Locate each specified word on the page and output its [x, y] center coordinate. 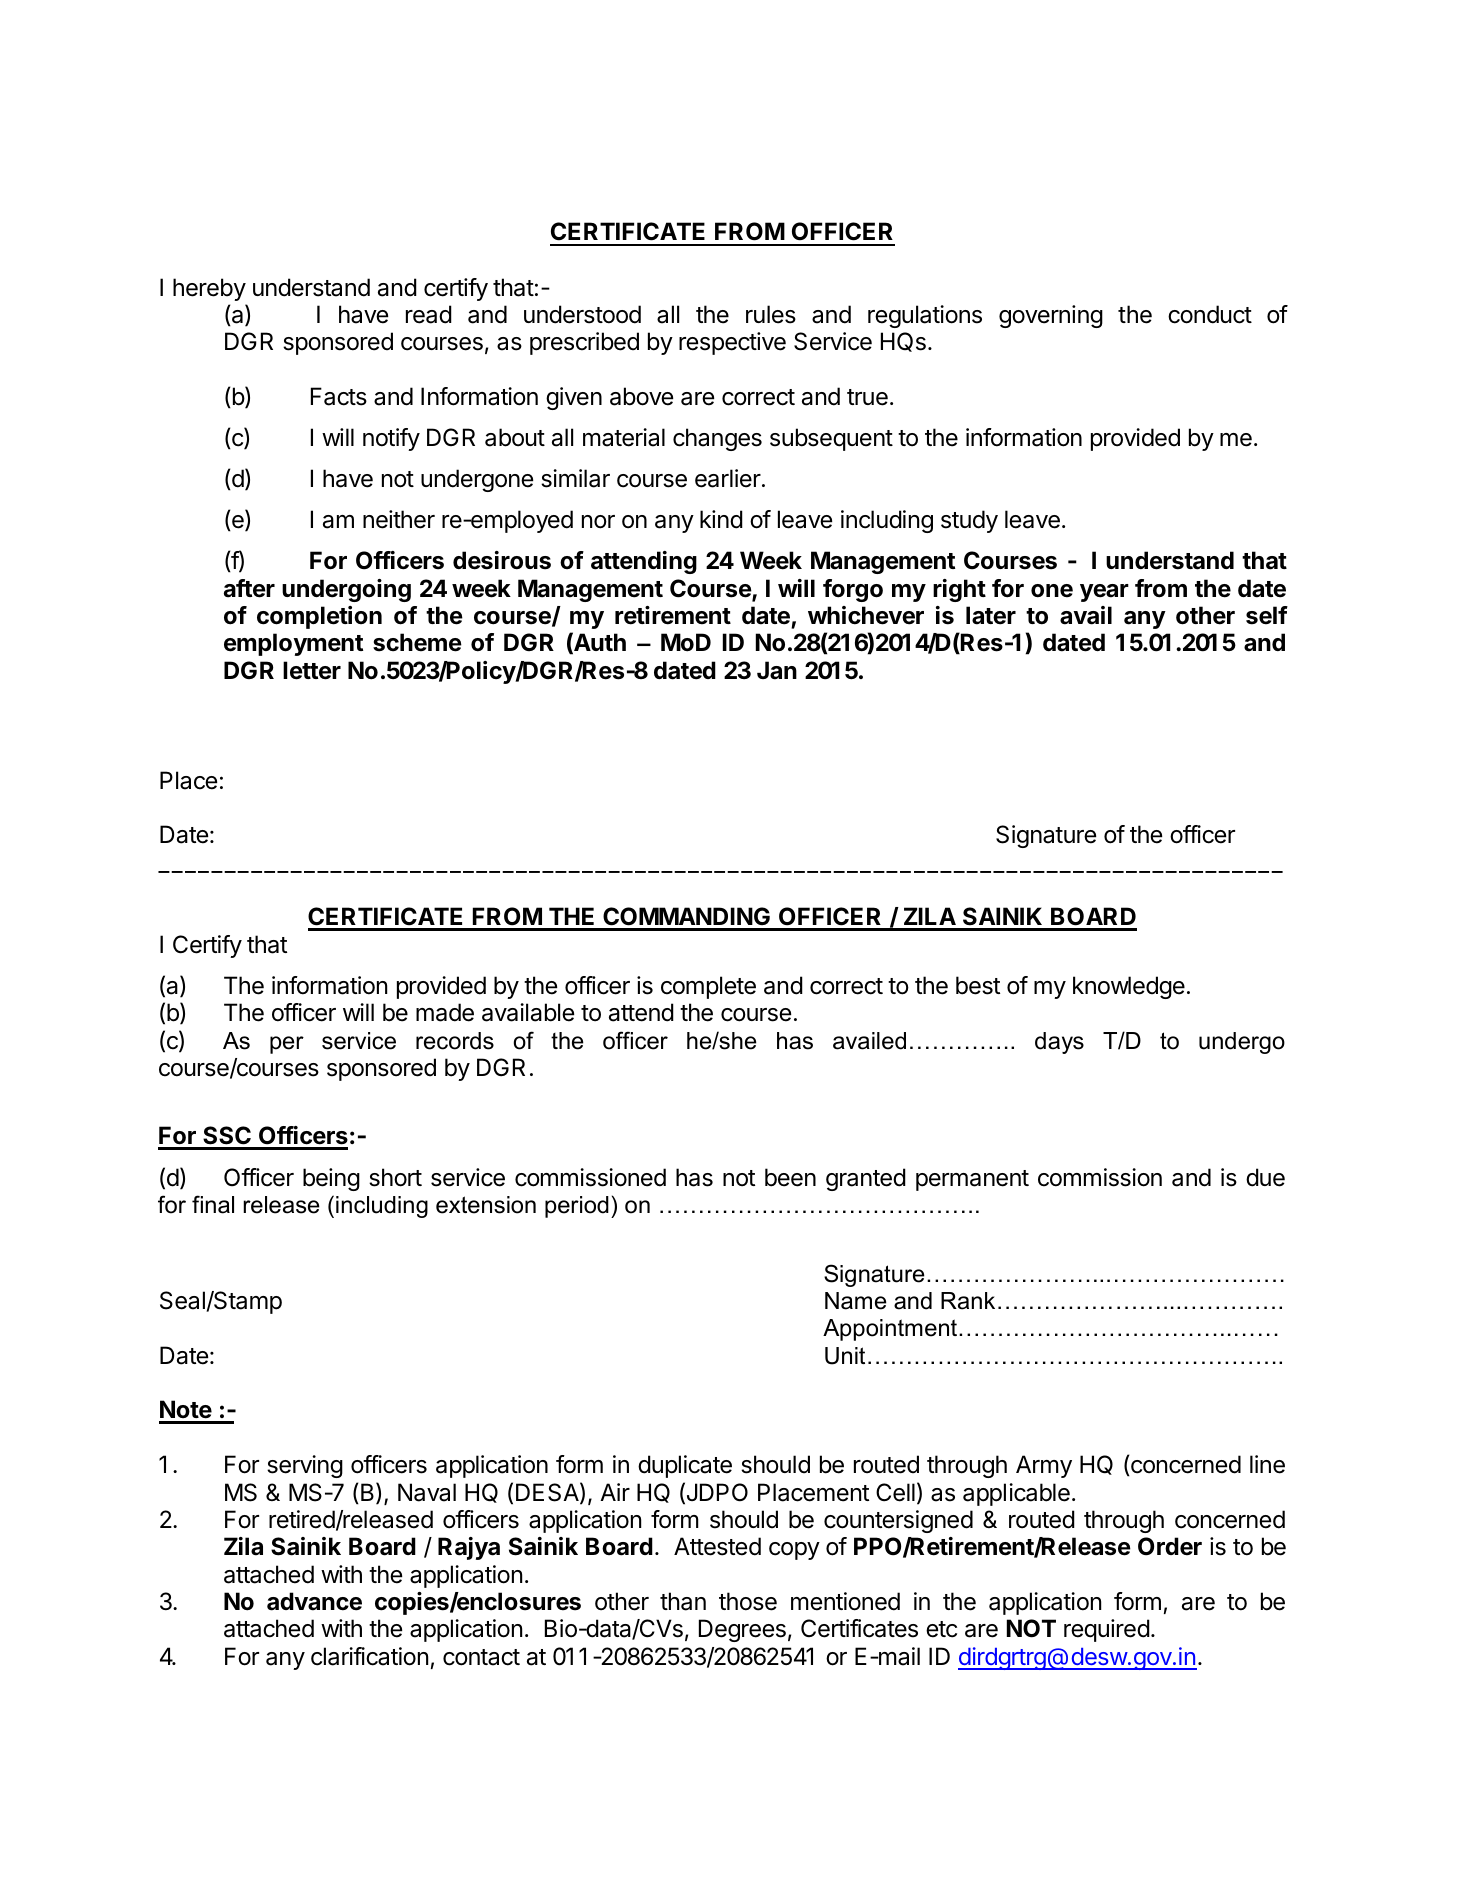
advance [314, 1601]
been [790, 1177]
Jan [777, 670]
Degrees [742, 1630]
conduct [1210, 314]
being [331, 1179]
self [1267, 615]
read [429, 314]
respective [732, 343]
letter [312, 670]
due [1265, 1177]
